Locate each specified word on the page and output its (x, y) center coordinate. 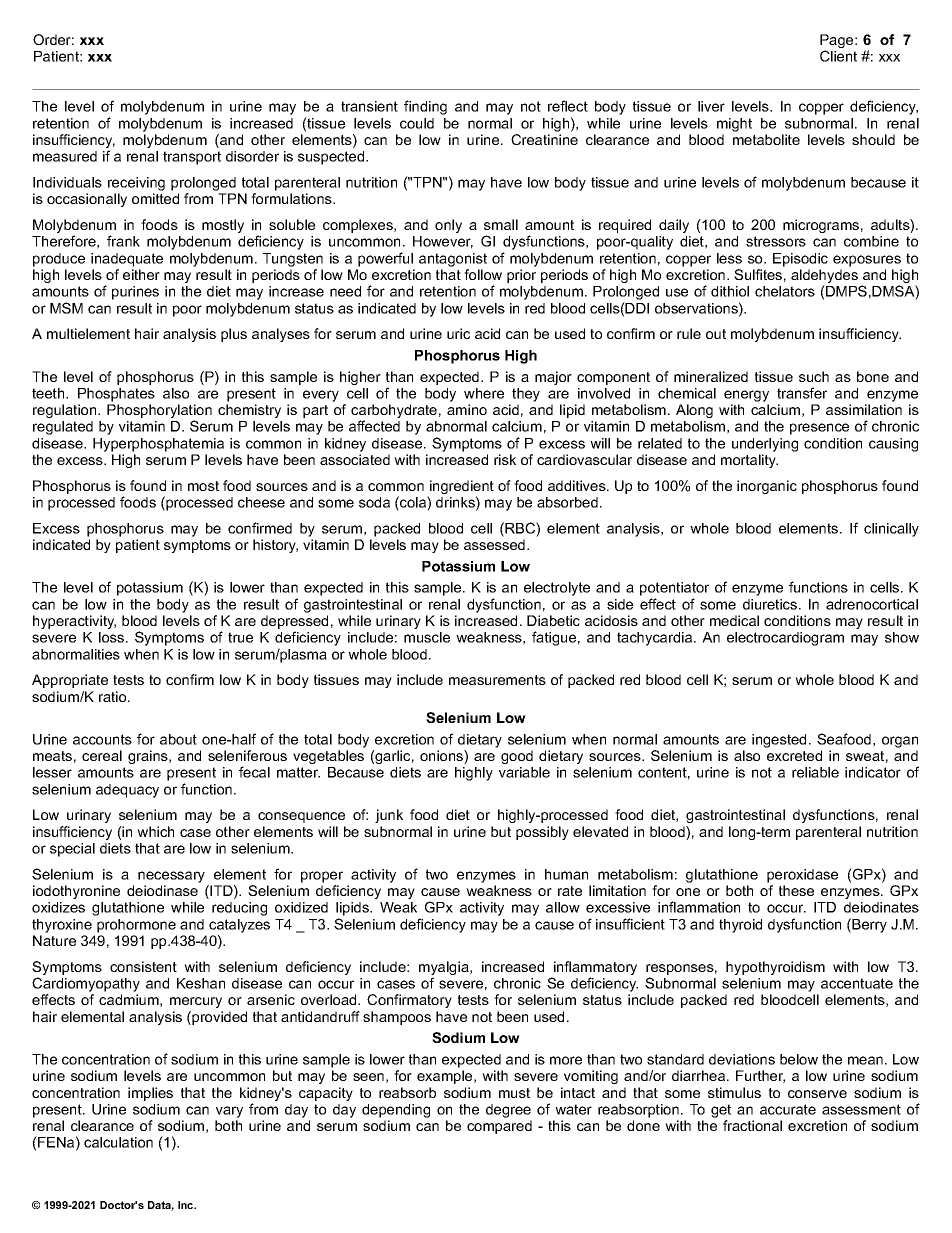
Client (838, 56)
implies (150, 1094)
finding (425, 107)
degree (508, 1111)
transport (192, 158)
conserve (817, 1094)
